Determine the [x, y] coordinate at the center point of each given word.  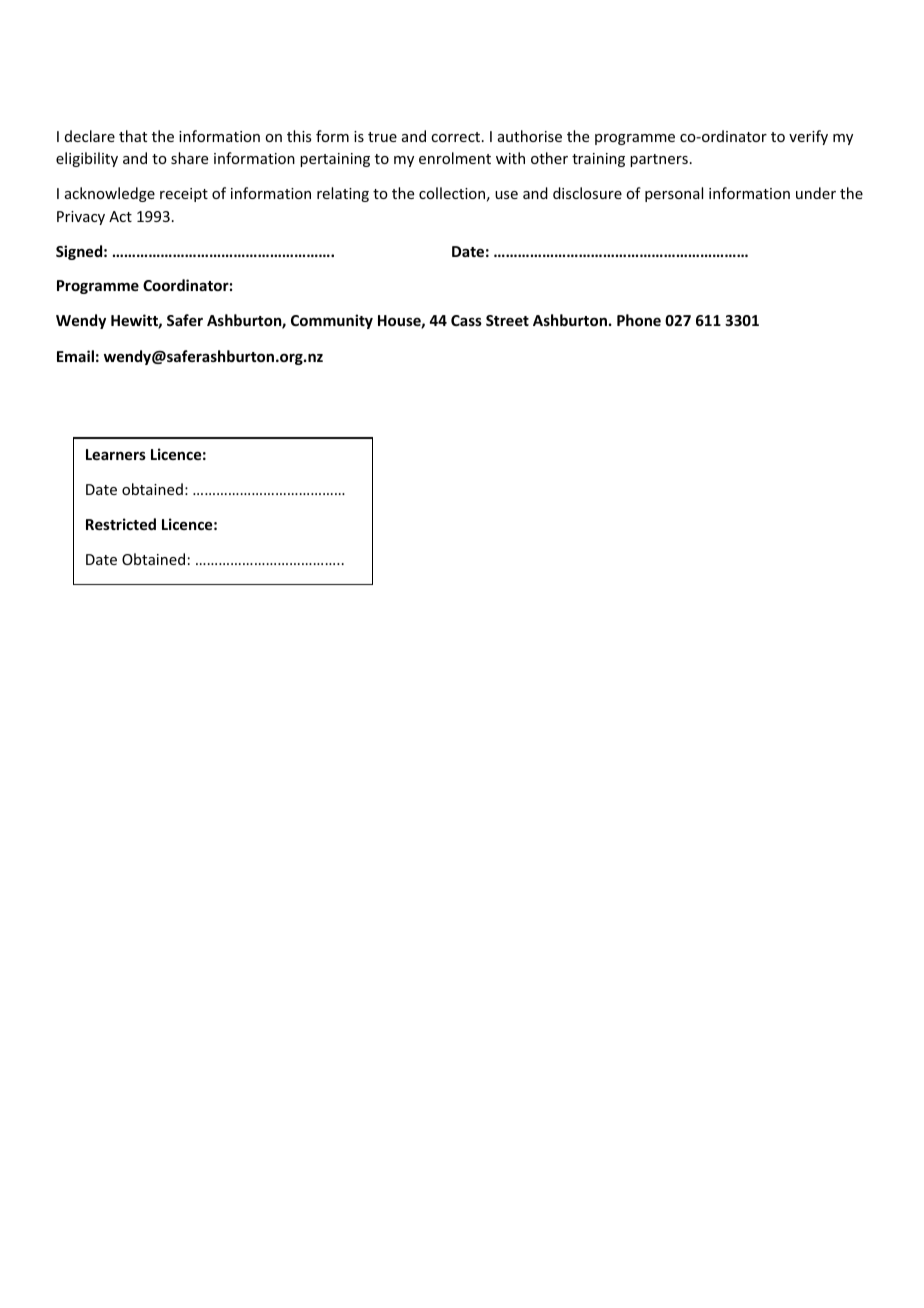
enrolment [455, 158]
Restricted [121, 524]
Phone [639, 320]
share [189, 158]
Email [75, 356]
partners [659, 160]
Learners [116, 454]
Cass [466, 320]
